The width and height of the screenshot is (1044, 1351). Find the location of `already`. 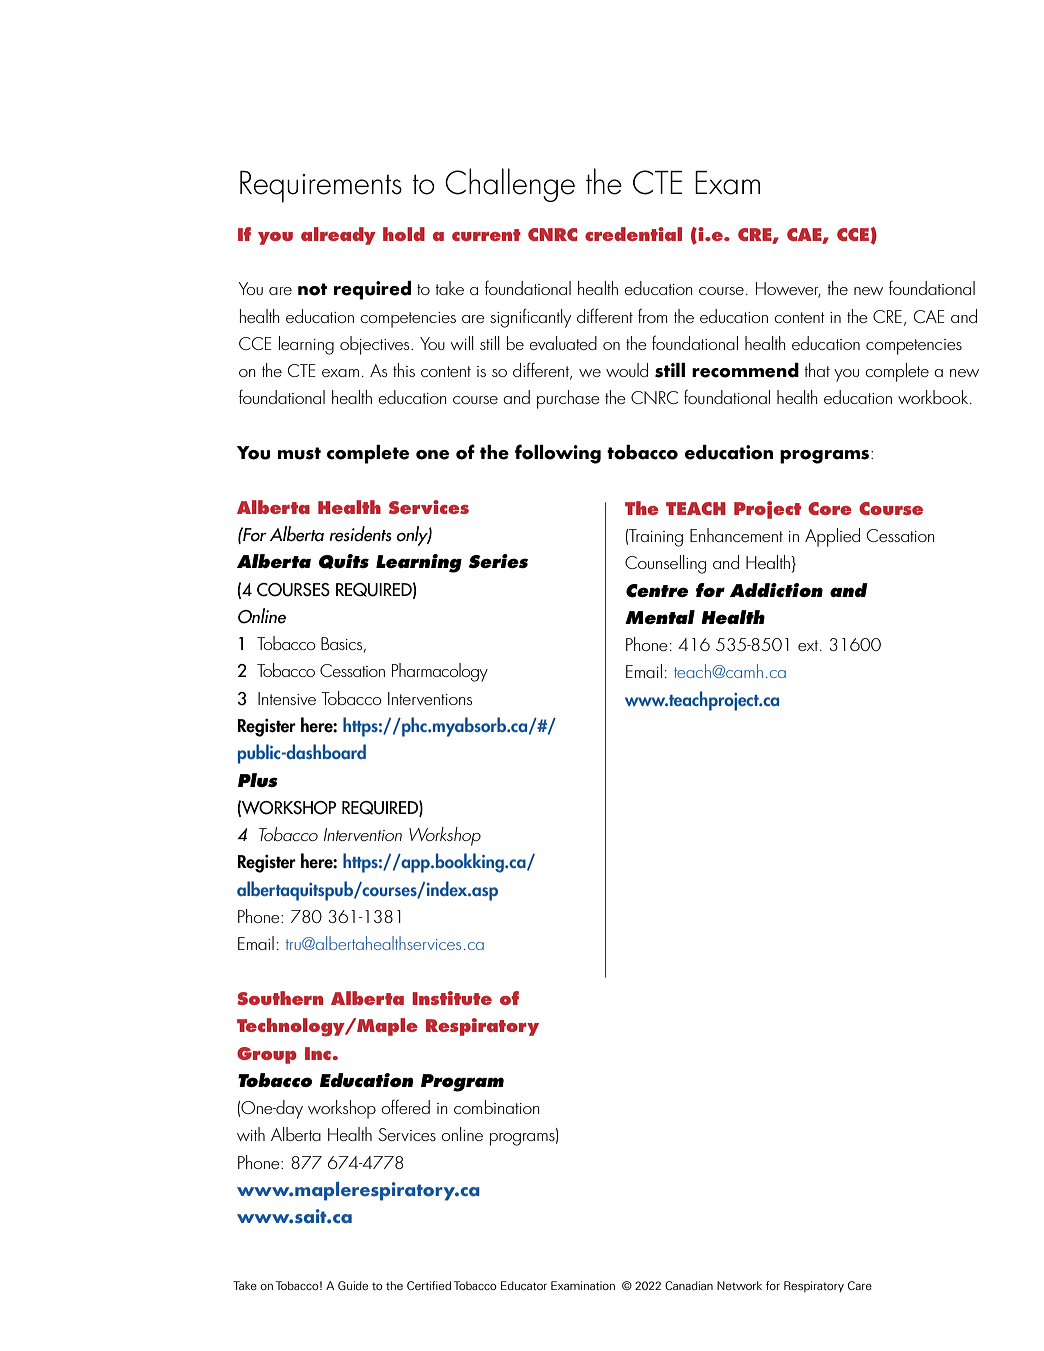

already is located at coordinates (338, 236).
